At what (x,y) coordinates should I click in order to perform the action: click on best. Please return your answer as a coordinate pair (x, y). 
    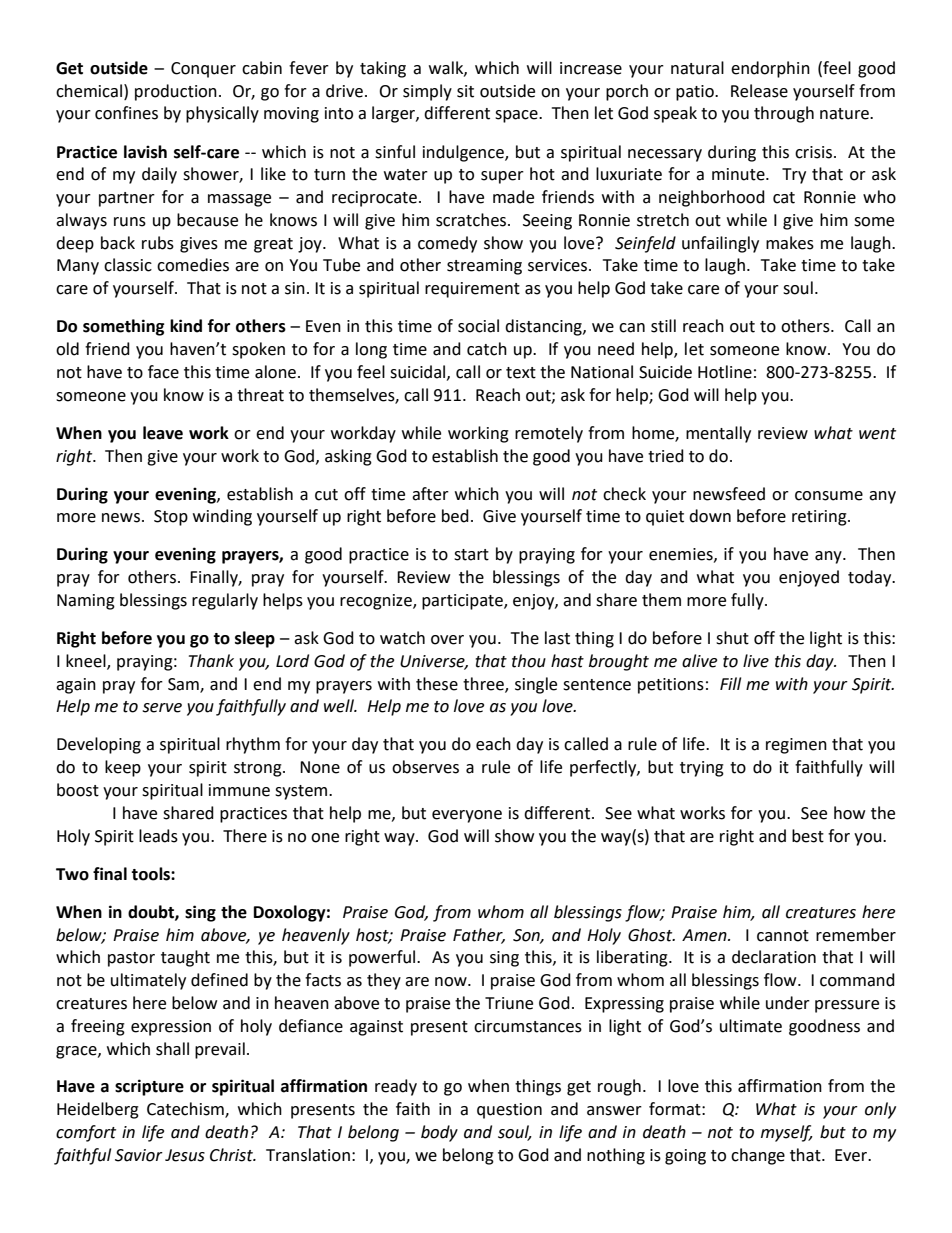
    Looking at the image, I should click on (808, 836).
